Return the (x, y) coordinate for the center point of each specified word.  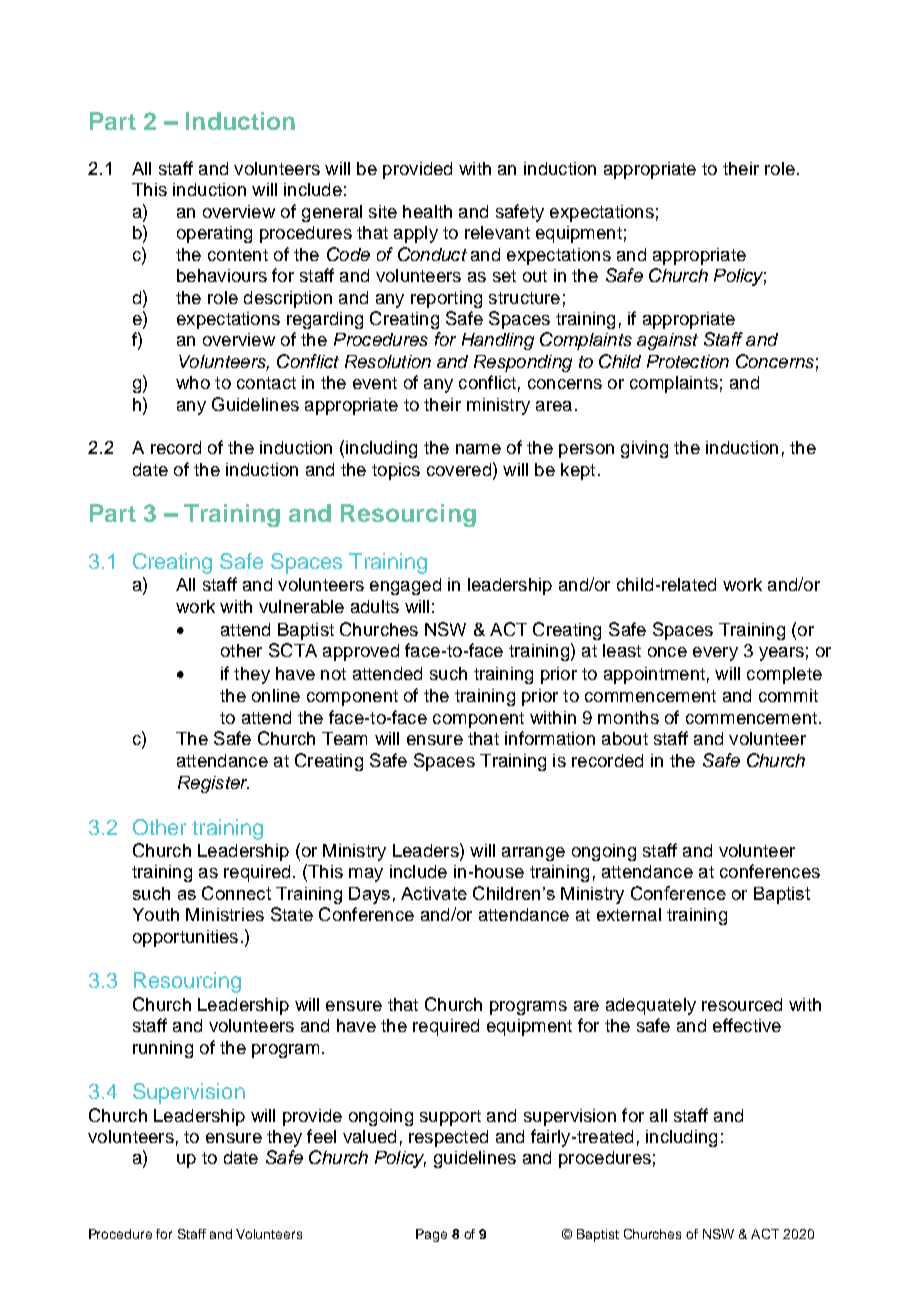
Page (431, 1235)
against (667, 341)
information (550, 738)
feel (321, 1136)
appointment (654, 675)
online (276, 695)
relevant (497, 232)
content (238, 255)
